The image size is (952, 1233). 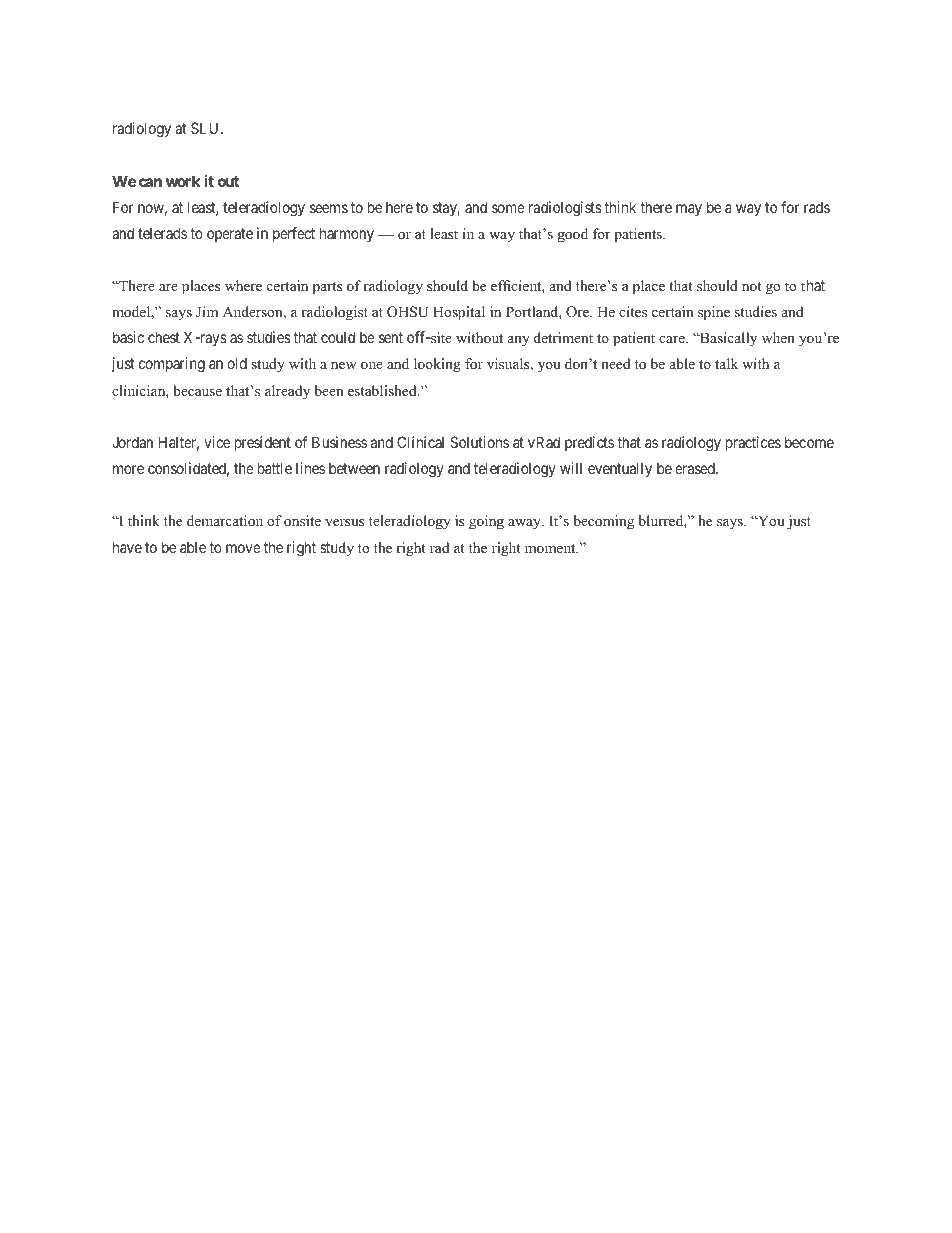 What do you see at coordinates (486, 522) in the screenshot?
I see `going` at bounding box center [486, 522].
